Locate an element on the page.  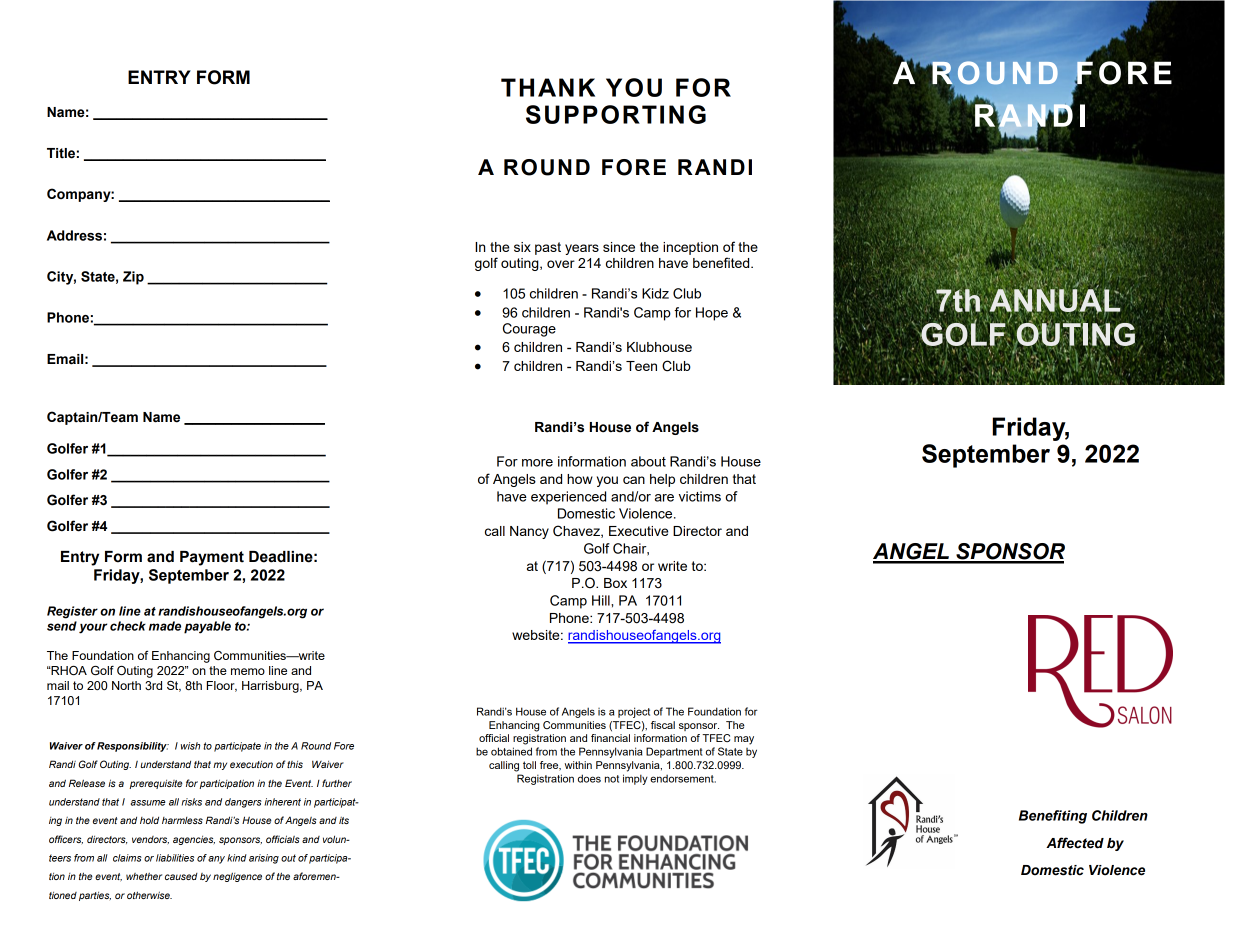
Courage is located at coordinates (529, 330).
